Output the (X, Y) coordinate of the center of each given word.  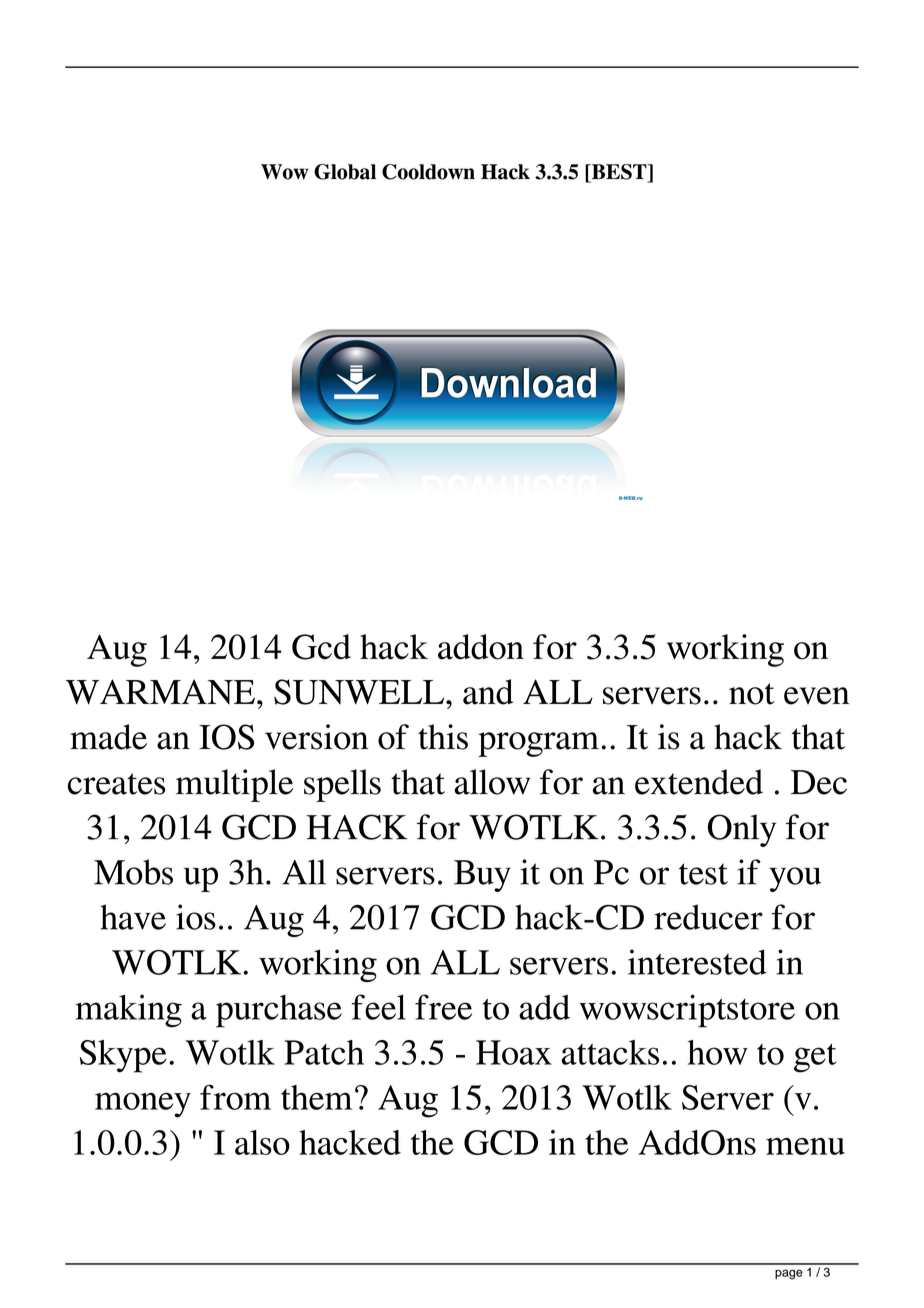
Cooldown (428, 172)
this (443, 737)
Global (345, 172)
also (262, 1142)
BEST (619, 173)
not (751, 694)
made (108, 737)
